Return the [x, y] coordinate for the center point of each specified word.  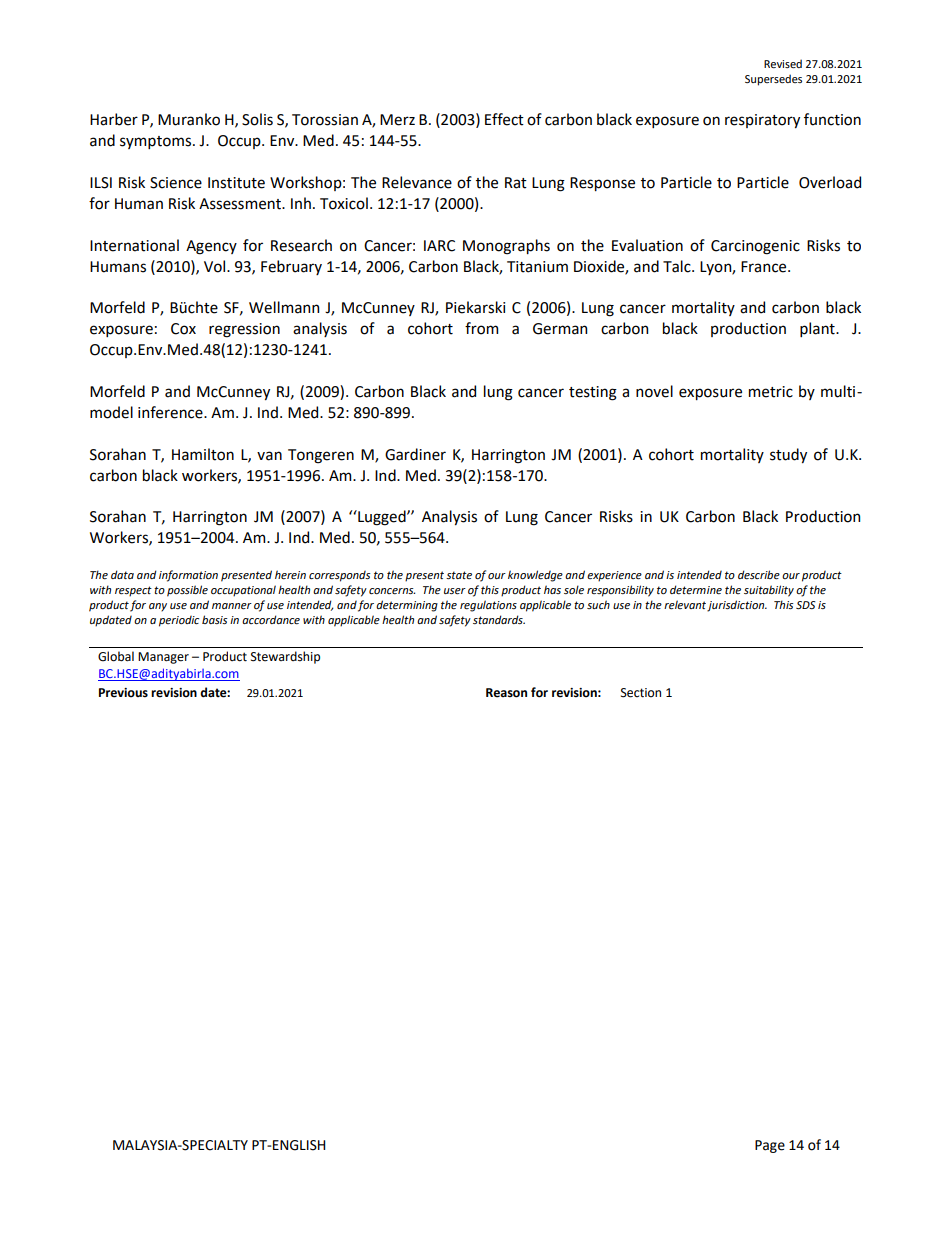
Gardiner [415, 454]
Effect [504, 119]
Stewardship [285, 657]
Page [770, 1146]
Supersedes [773, 80]
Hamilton [203, 454]
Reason [506, 693]
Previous [123, 693]
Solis [257, 119]
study [788, 455]
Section [641, 693]
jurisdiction [737, 606]
